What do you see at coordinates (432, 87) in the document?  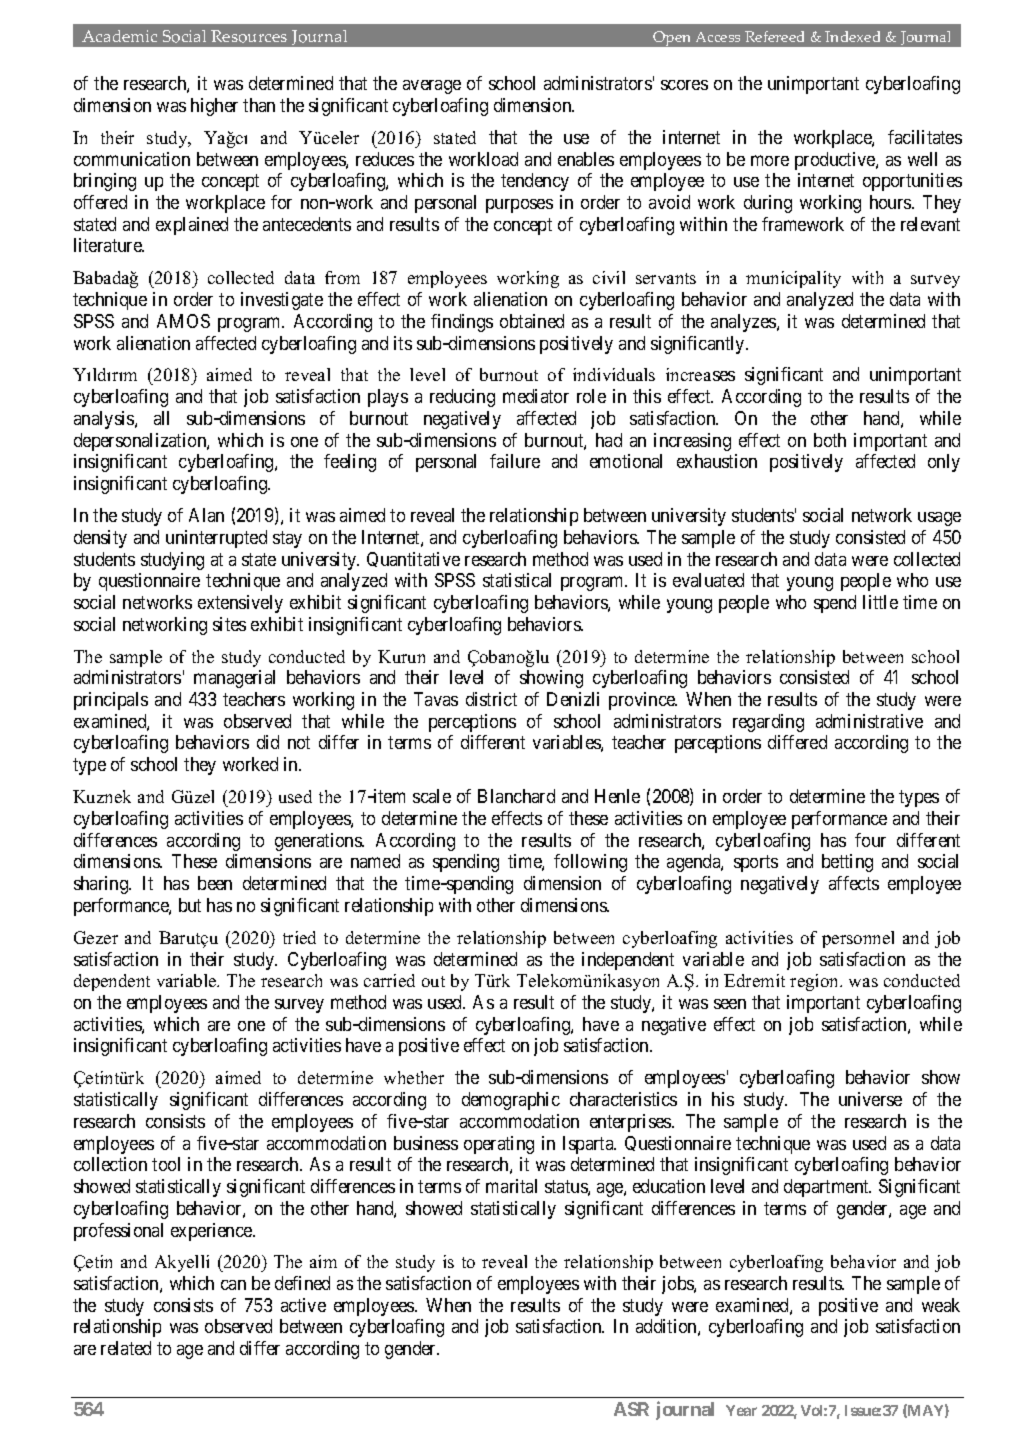 I see `average` at bounding box center [432, 87].
